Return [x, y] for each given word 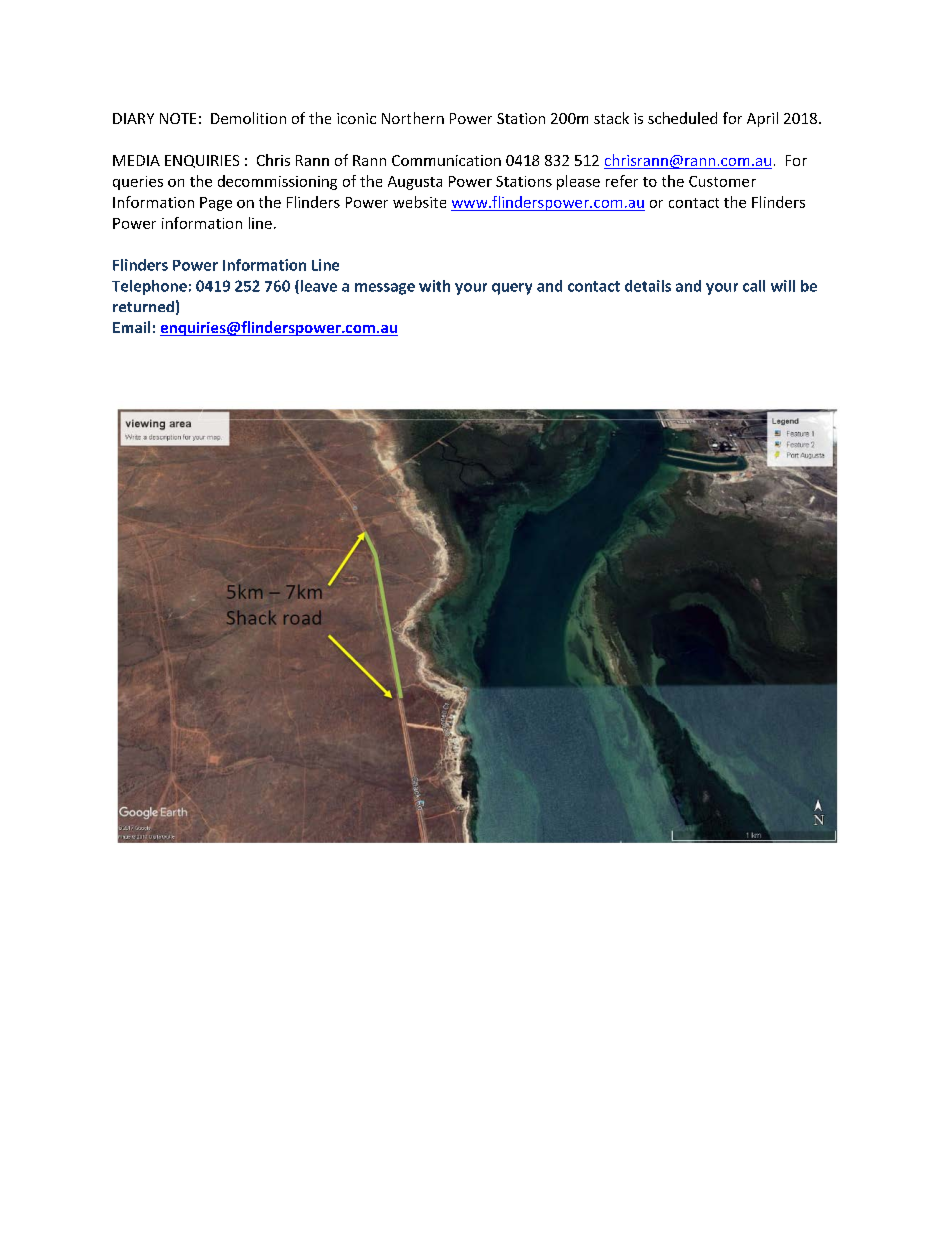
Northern [413, 118]
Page [216, 204]
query [512, 289]
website [419, 202]
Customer [722, 181]
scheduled [682, 118]
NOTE [178, 118]
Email [131, 327]
